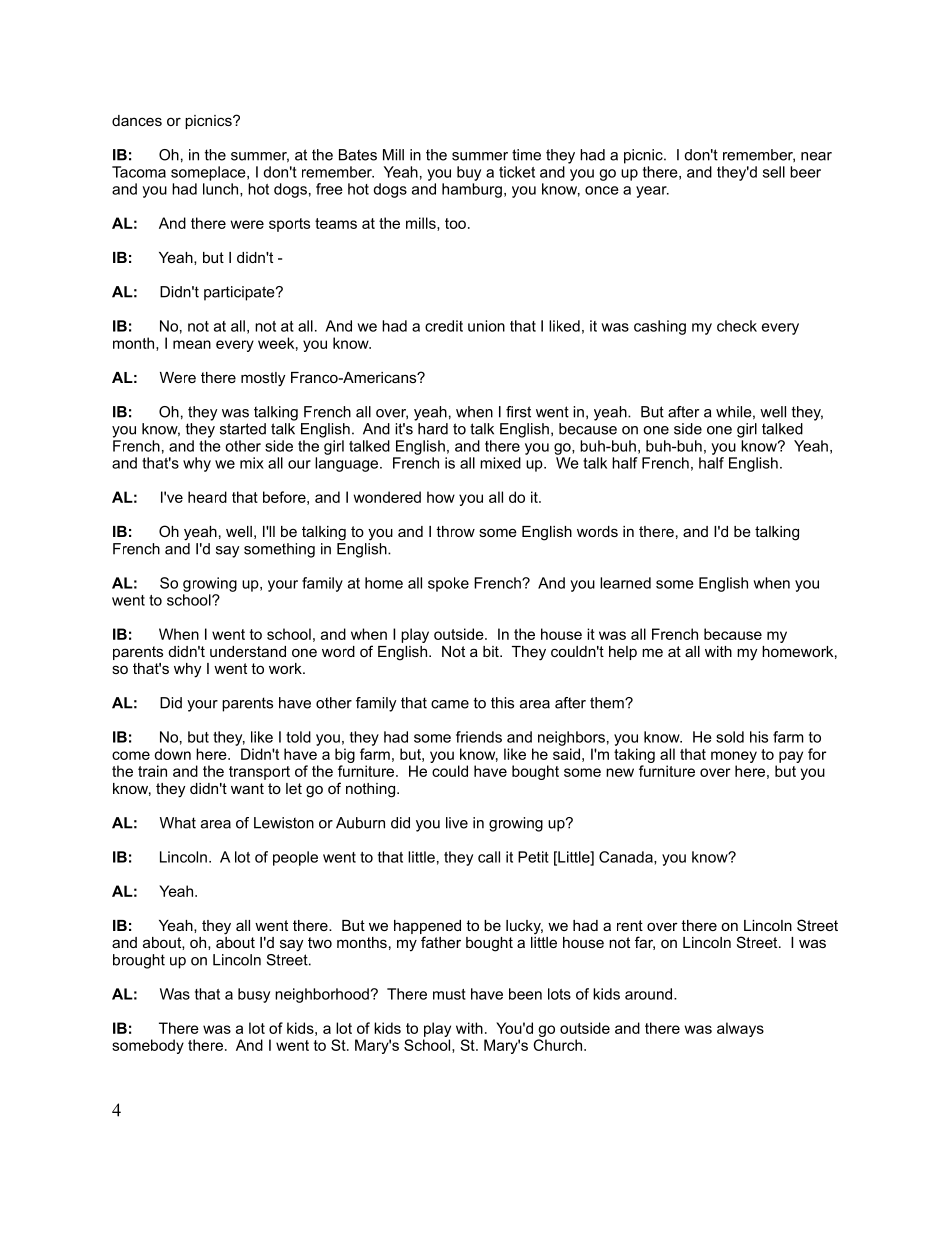 This image has height=1233, width=952. I want to click on buy, so click(469, 173).
